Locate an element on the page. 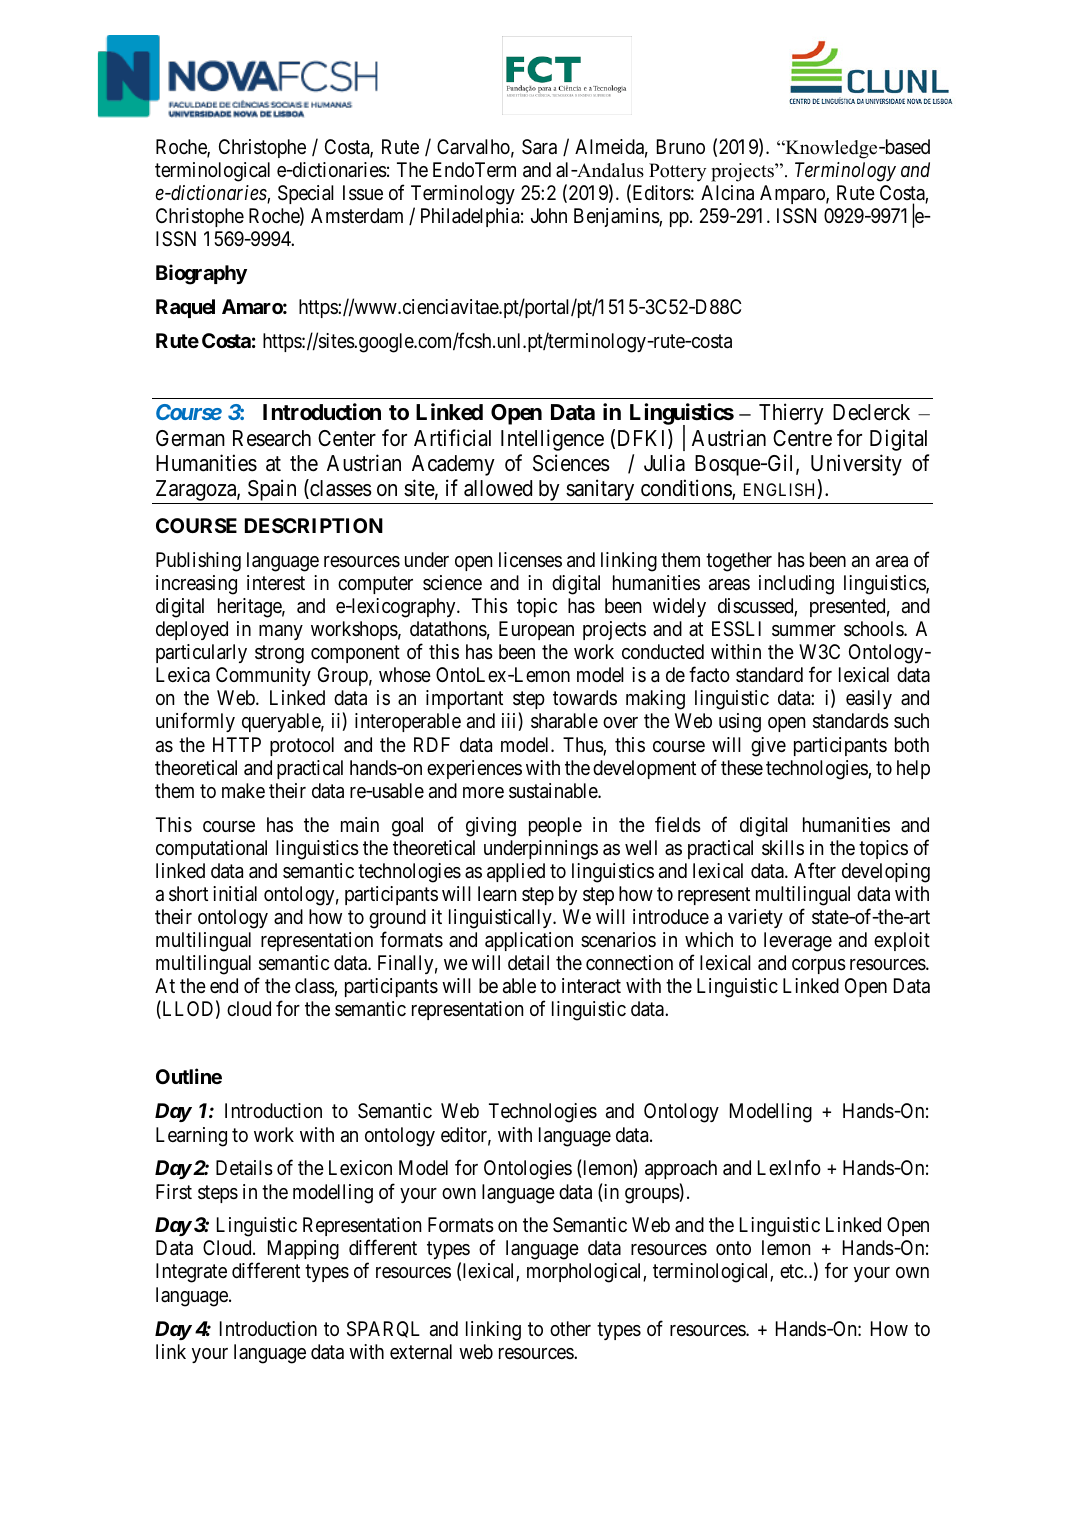 The height and width of the page is (1535, 1085). initial is located at coordinates (235, 893).
